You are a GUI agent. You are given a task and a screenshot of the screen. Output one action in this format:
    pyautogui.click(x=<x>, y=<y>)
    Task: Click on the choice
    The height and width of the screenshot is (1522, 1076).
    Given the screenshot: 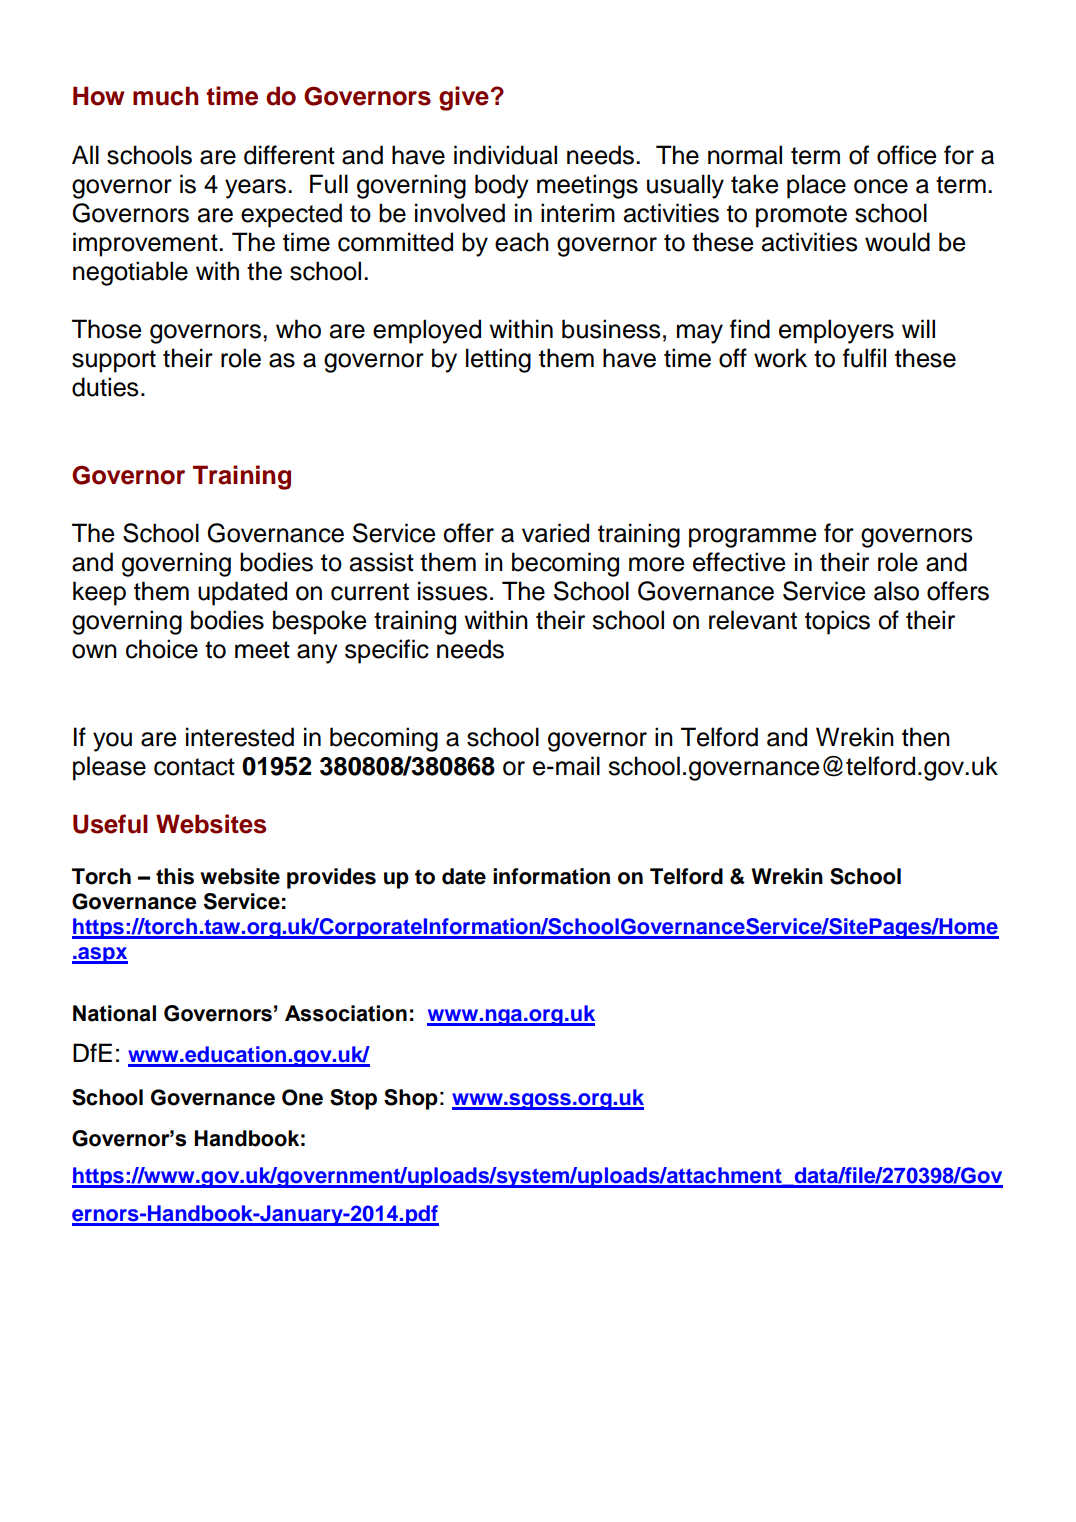 What is the action you would take?
    pyautogui.click(x=162, y=649)
